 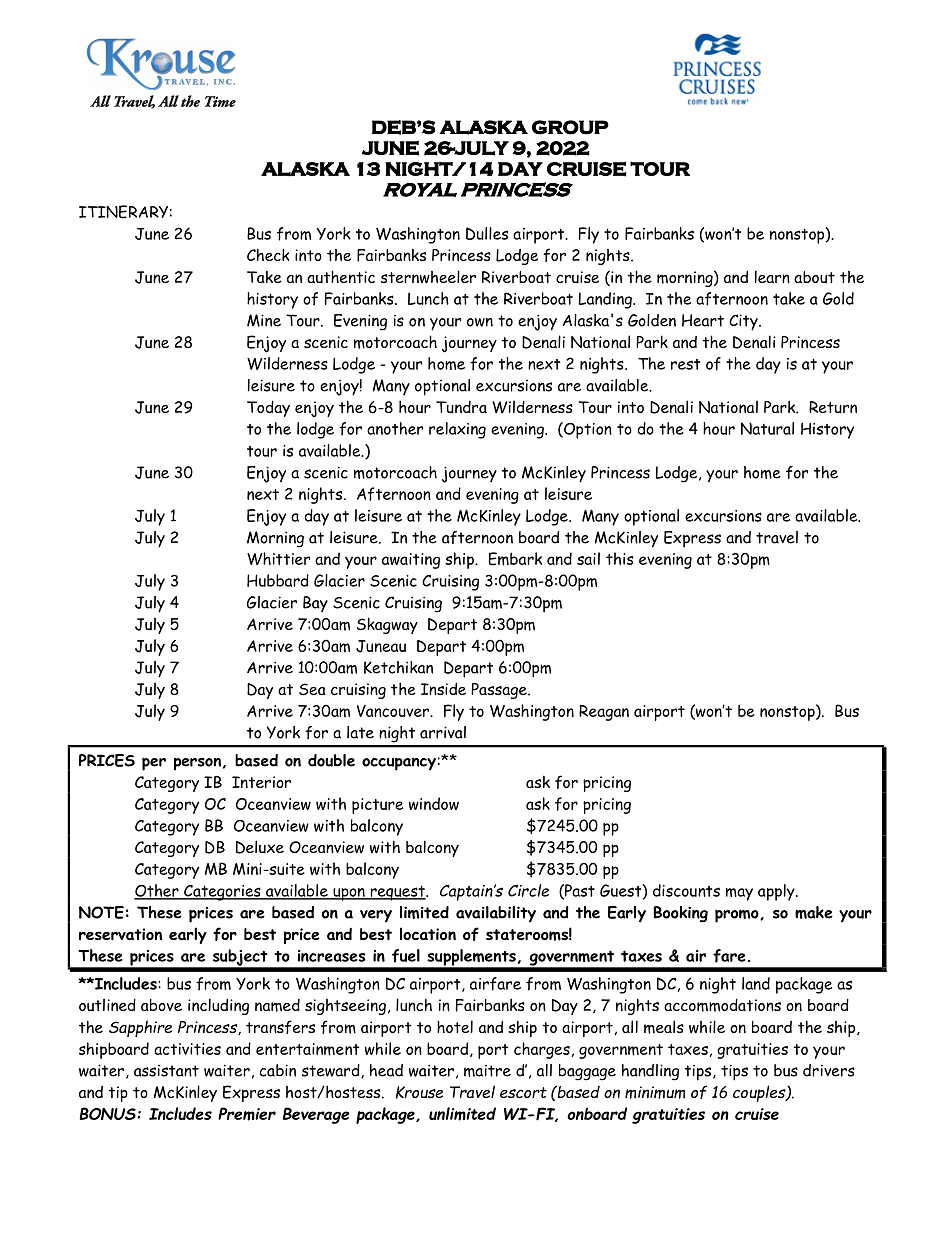 What do you see at coordinates (434, 803) in the screenshot?
I see `window` at bounding box center [434, 803].
